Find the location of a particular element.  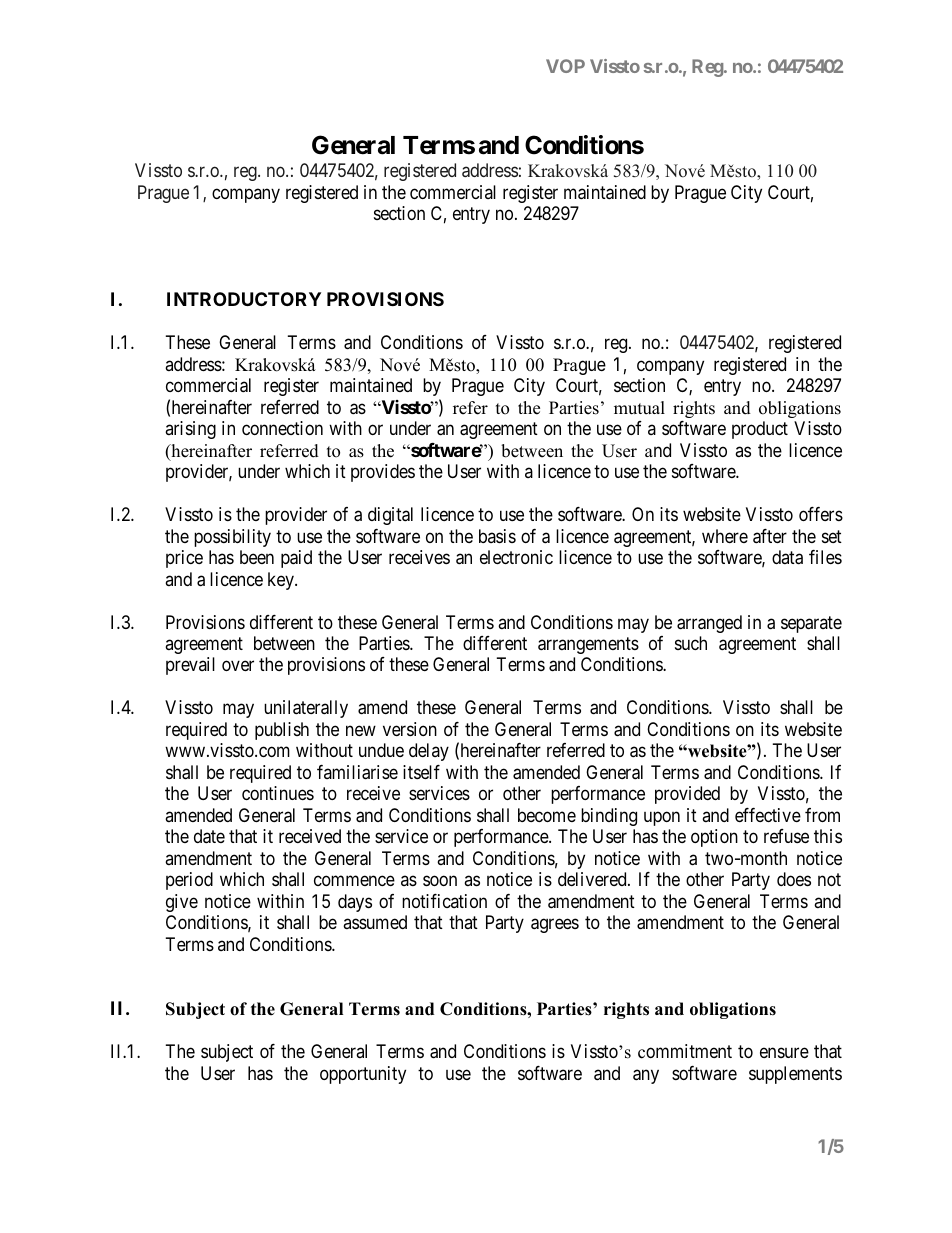

connection is located at coordinates (282, 428).
